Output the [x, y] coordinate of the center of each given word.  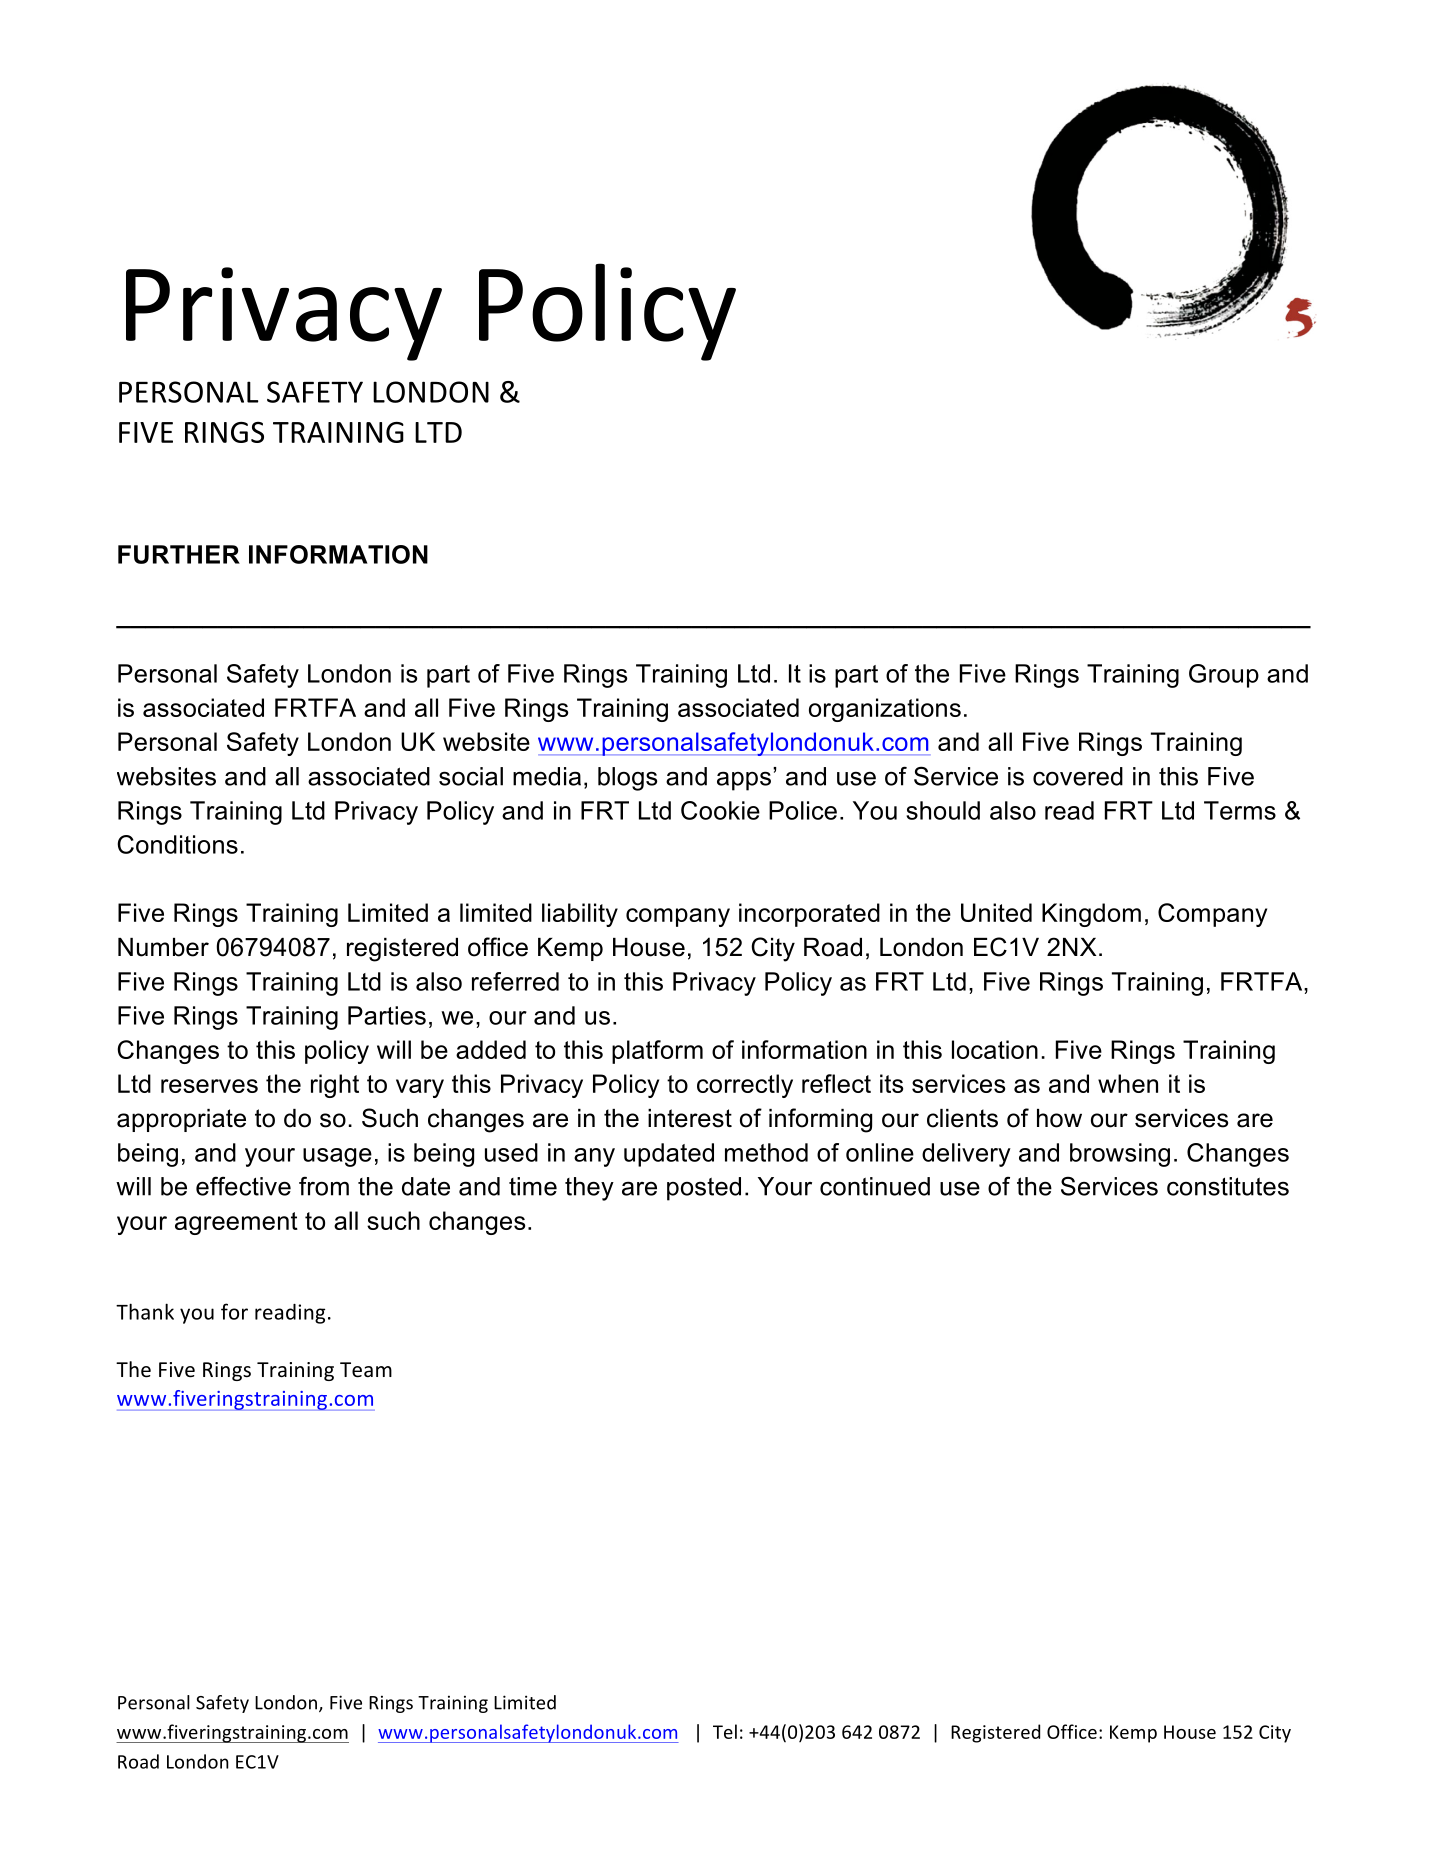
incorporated [809, 915]
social [471, 776]
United [996, 912]
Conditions [177, 844]
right [335, 1086]
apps [744, 781]
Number [163, 947]
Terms [1240, 810]
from [324, 1186]
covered [1078, 776]
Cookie [720, 810]
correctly [745, 1086]
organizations [885, 710]
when [1128, 1083]
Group [1224, 676]
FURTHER [179, 554]
